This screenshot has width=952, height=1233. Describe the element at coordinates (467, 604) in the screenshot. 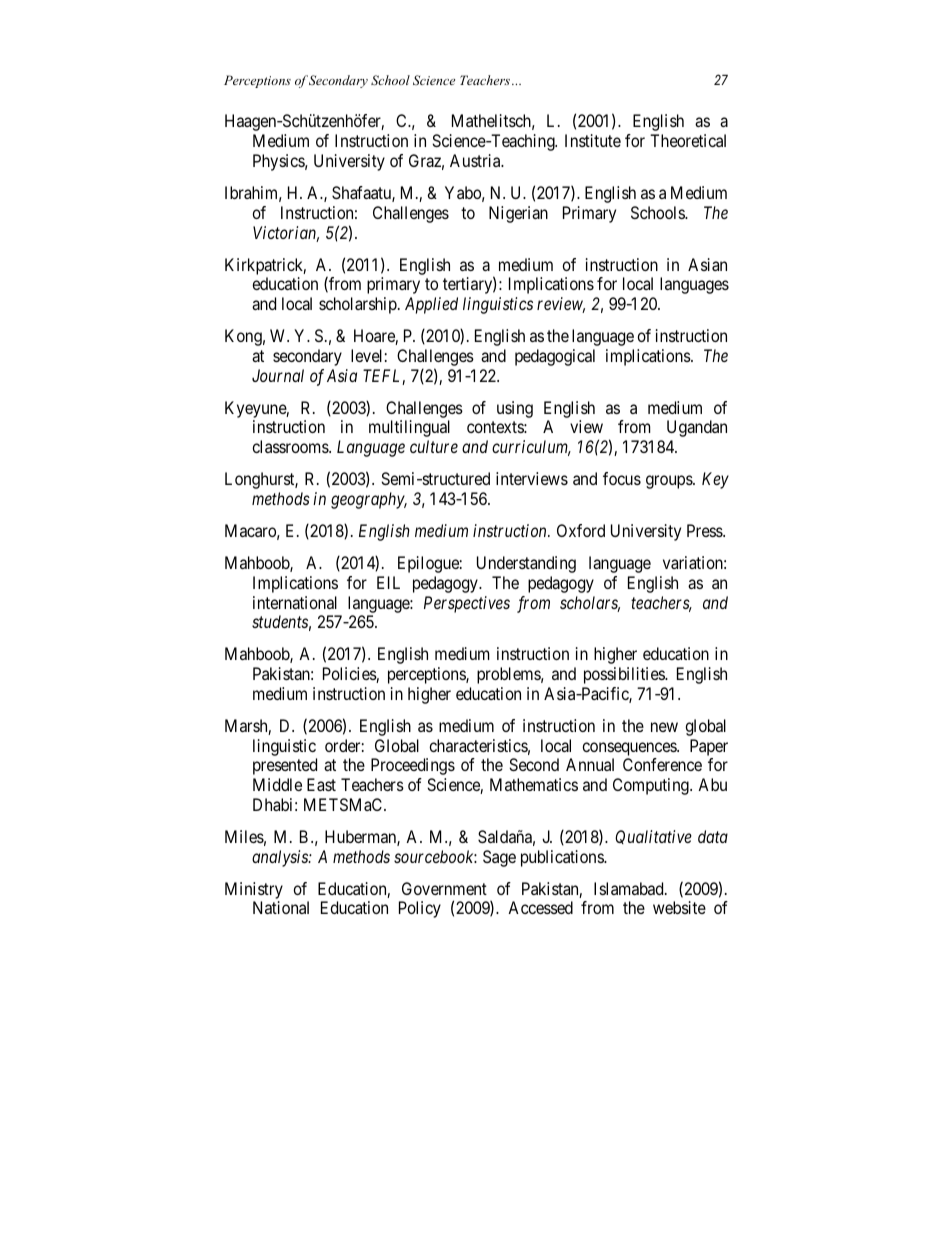

I see `Perspectives` at that location.
